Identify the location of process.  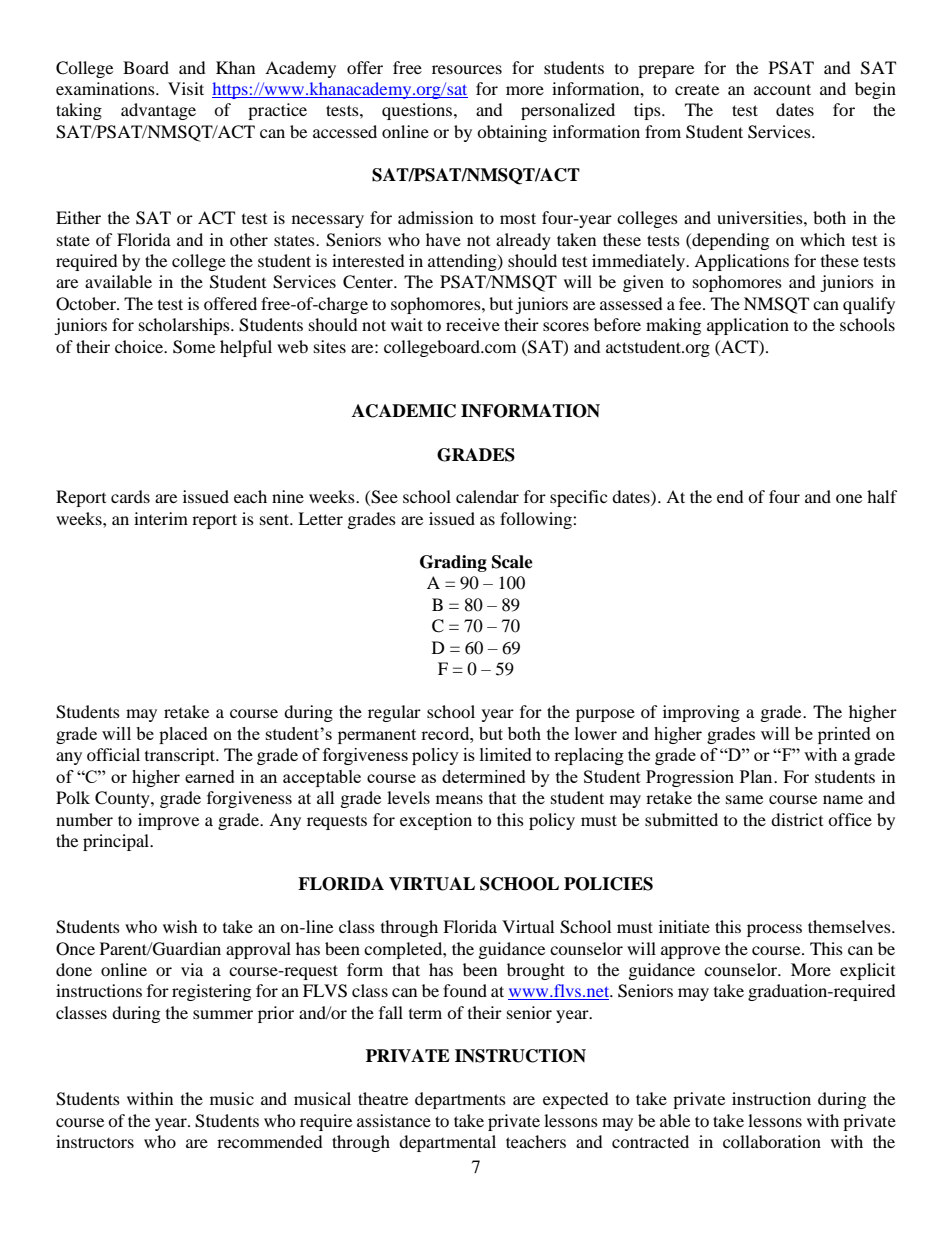
(774, 930).
